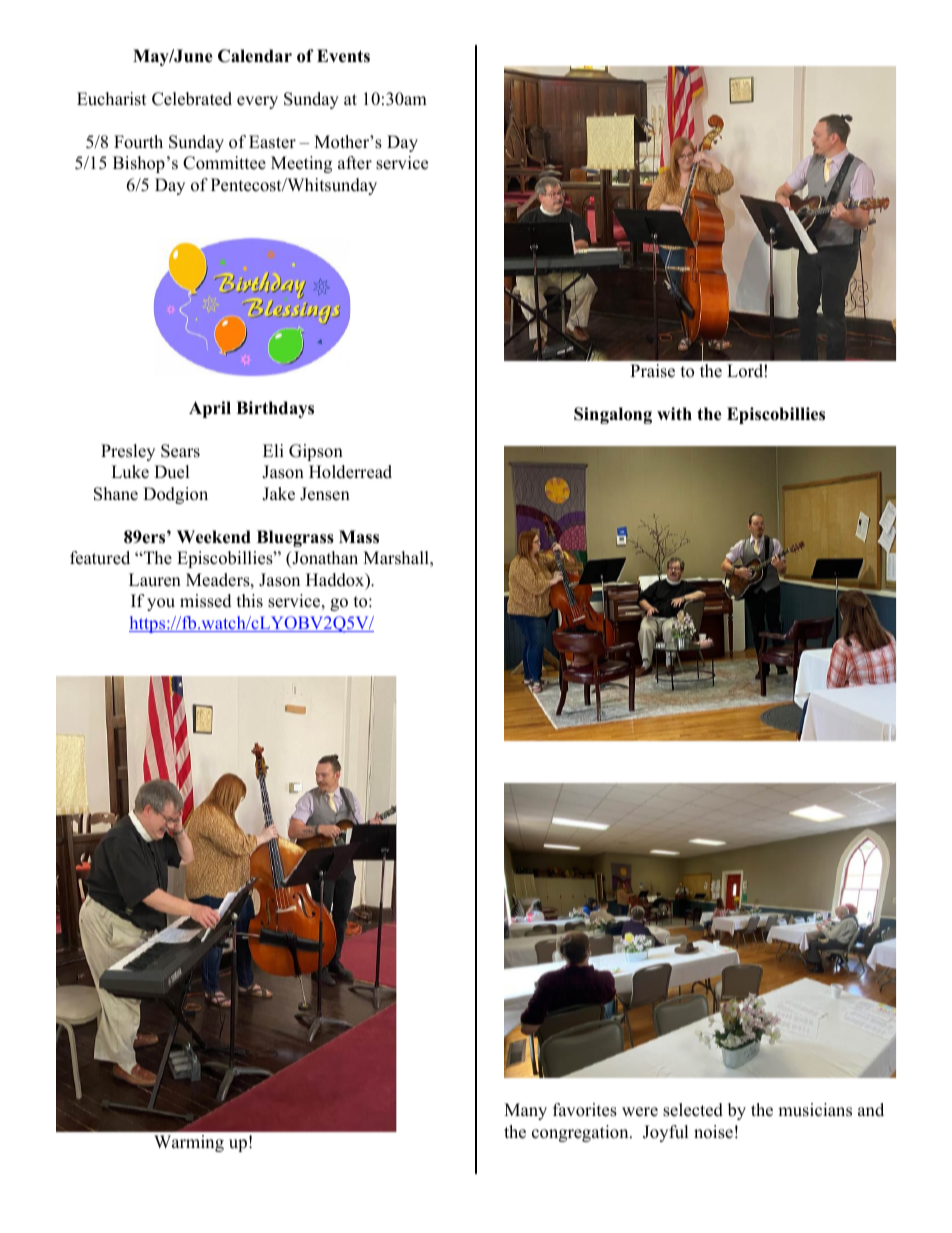  I want to click on Many, so click(525, 1111).
